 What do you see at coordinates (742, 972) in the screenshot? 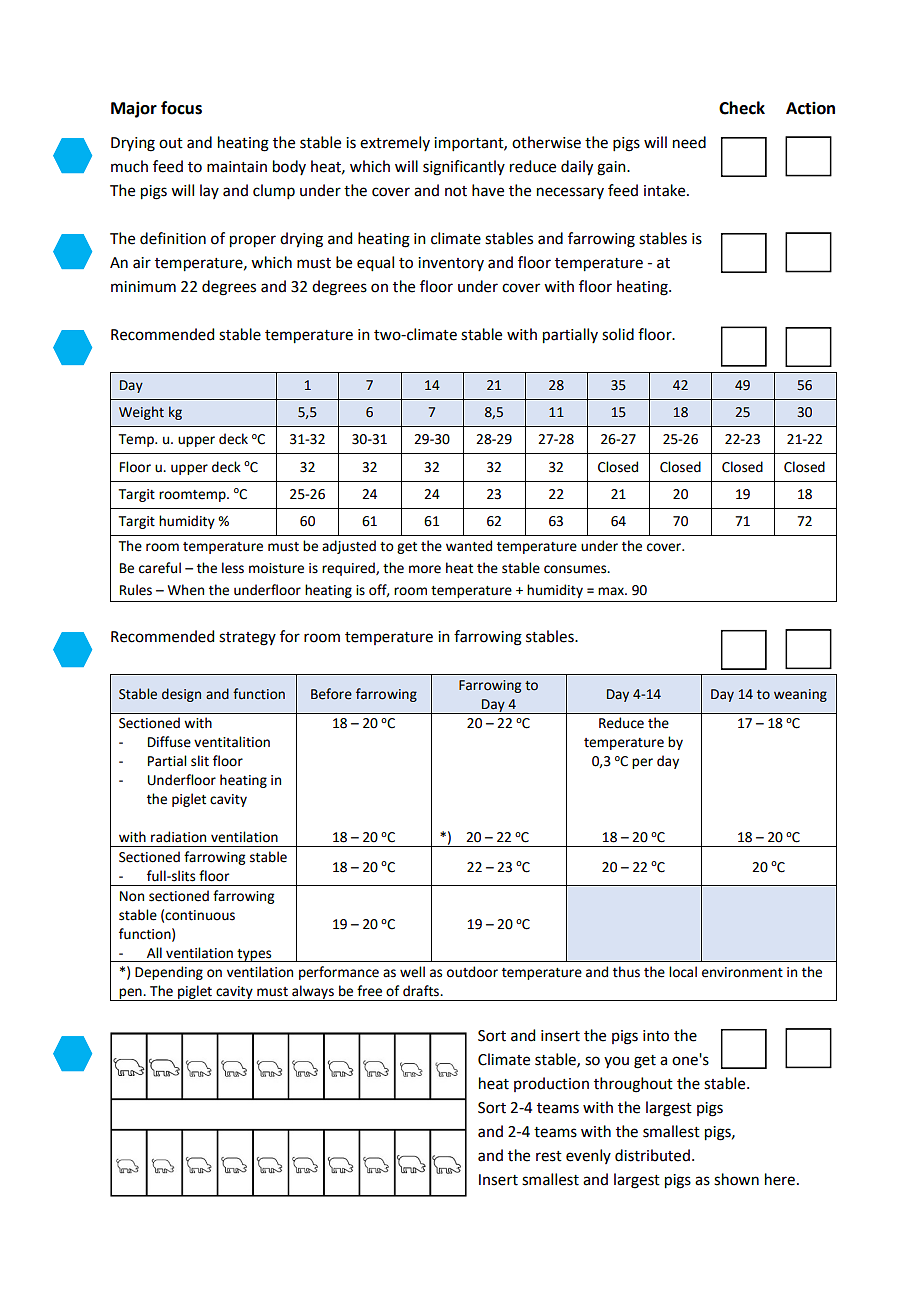
I see `environment` at bounding box center [742, 972].
